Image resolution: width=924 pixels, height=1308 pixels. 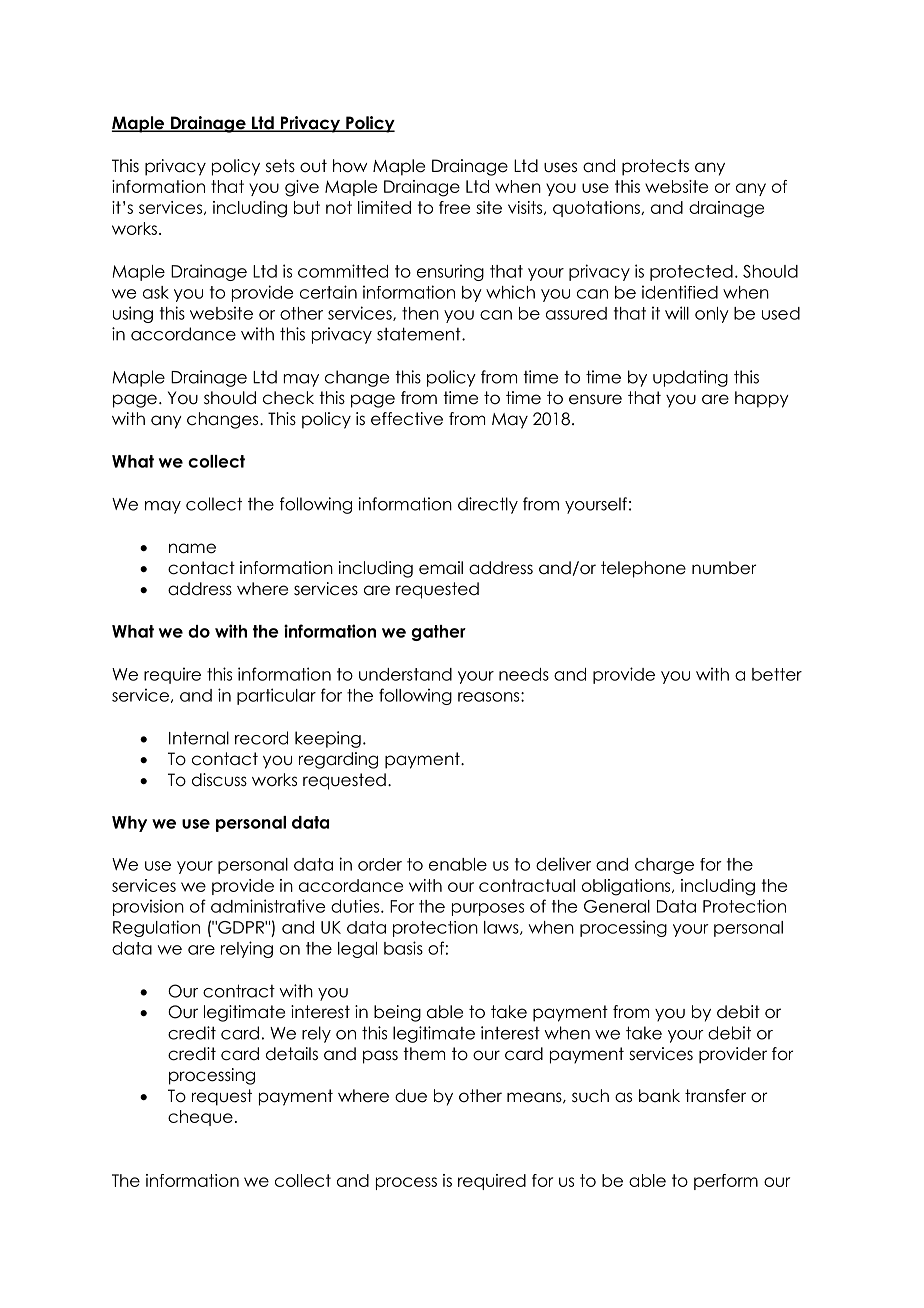 What do you see at coordinates (664, 866) in the screenshot?
I see `charge` at bounding box center [664, 866].
